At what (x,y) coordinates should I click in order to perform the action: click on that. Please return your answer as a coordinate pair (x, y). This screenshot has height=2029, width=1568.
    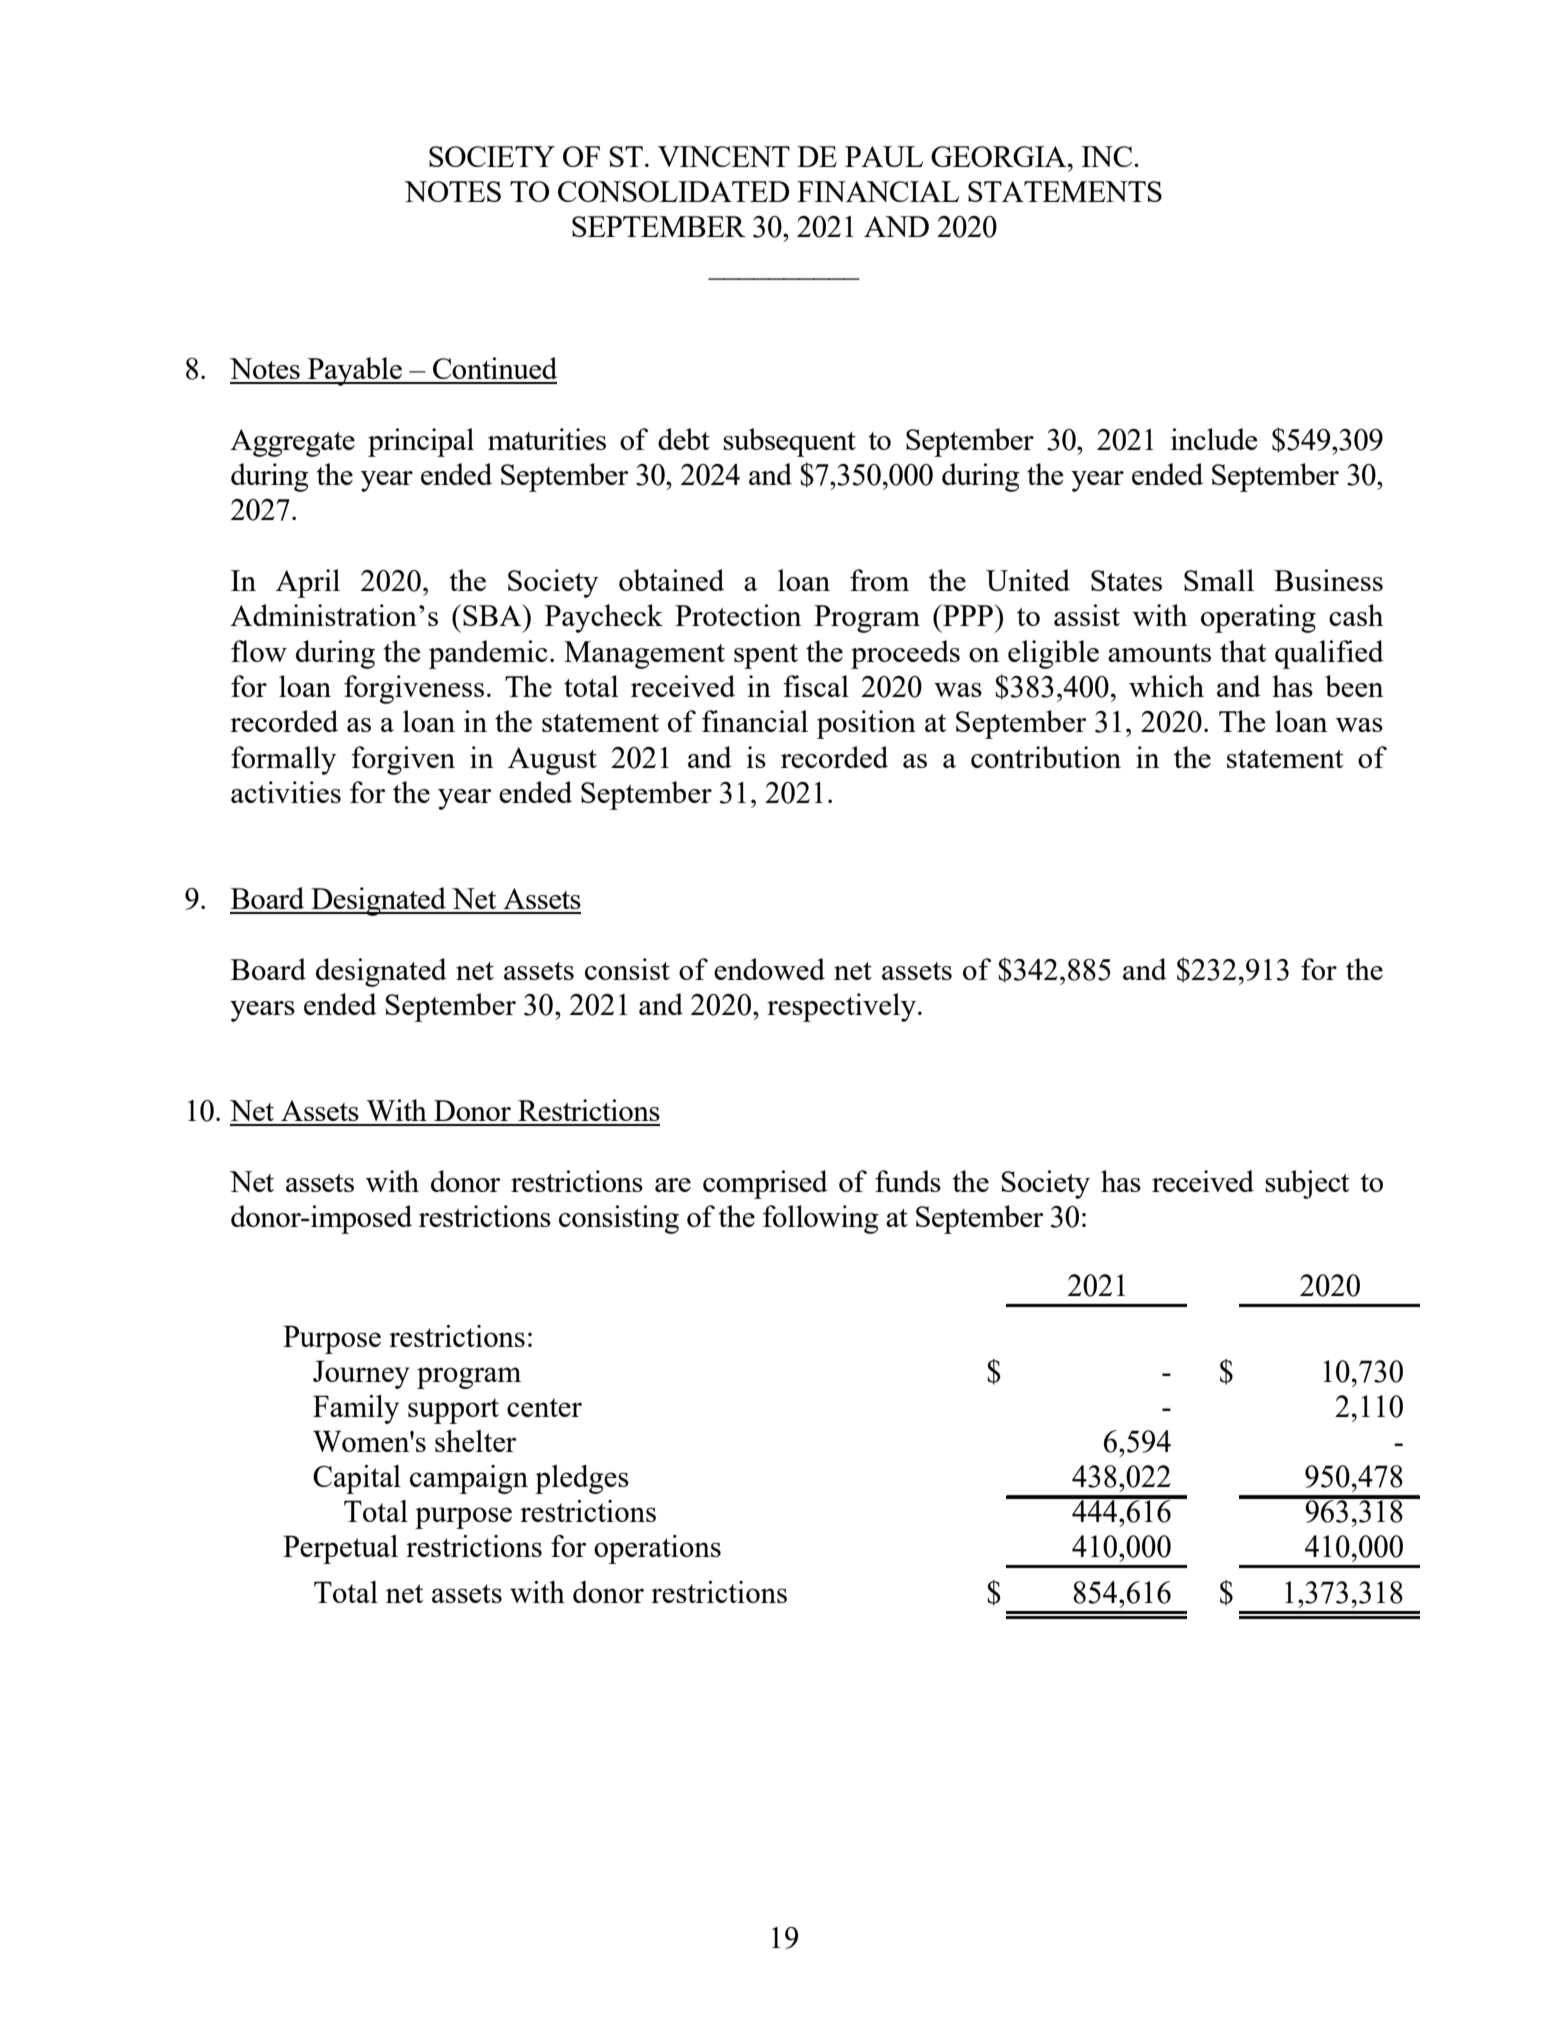
    Looking at the image, I should click on (1243, 651).
